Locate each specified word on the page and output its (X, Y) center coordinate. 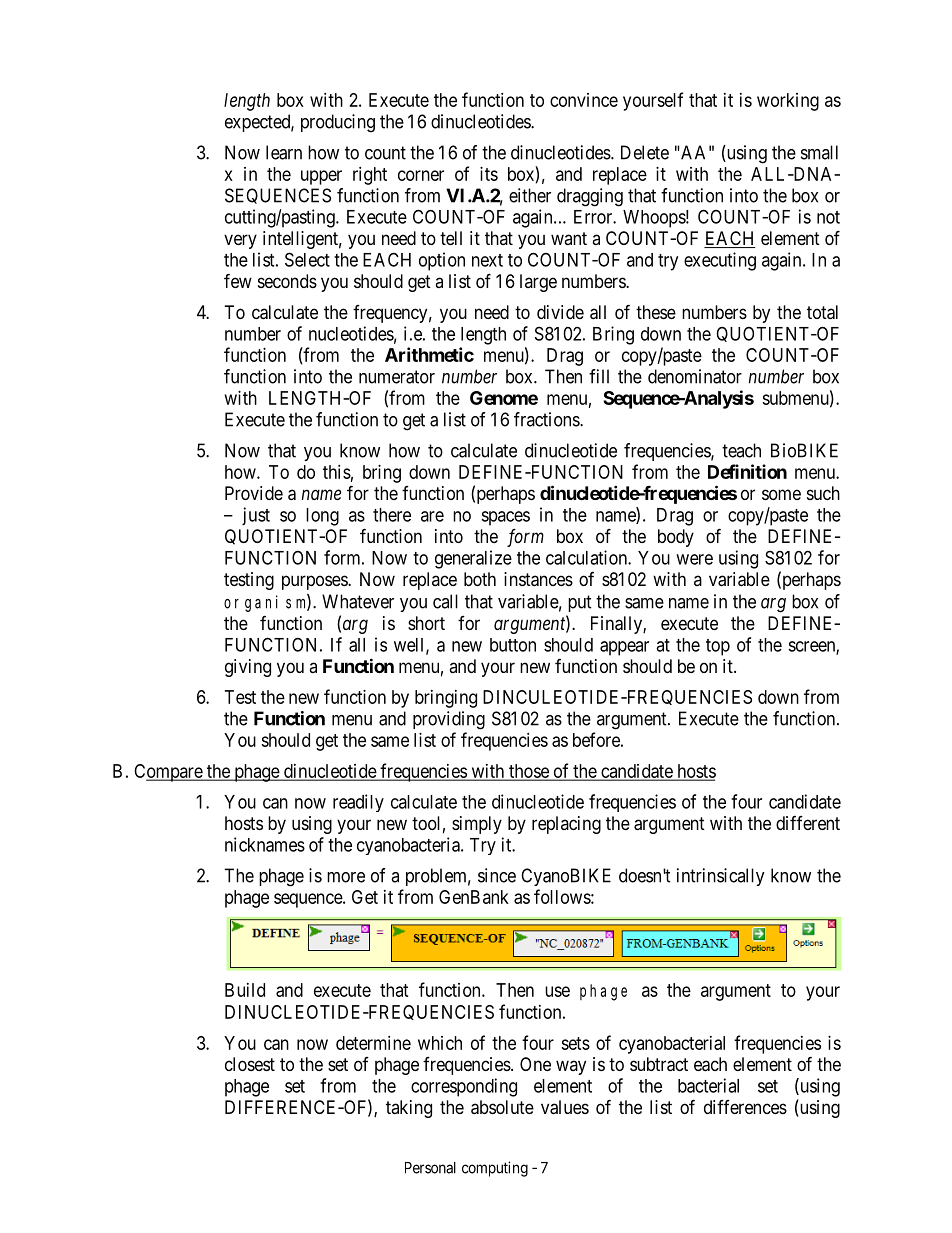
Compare (169, 773)
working (788, 102)
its (489, 174)
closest (250, 1064)
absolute (502, 1107)
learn (284, 152)
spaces (505, 518)
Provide (254, 493)
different (808, 823)
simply (477, 825)
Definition (747, 471)
